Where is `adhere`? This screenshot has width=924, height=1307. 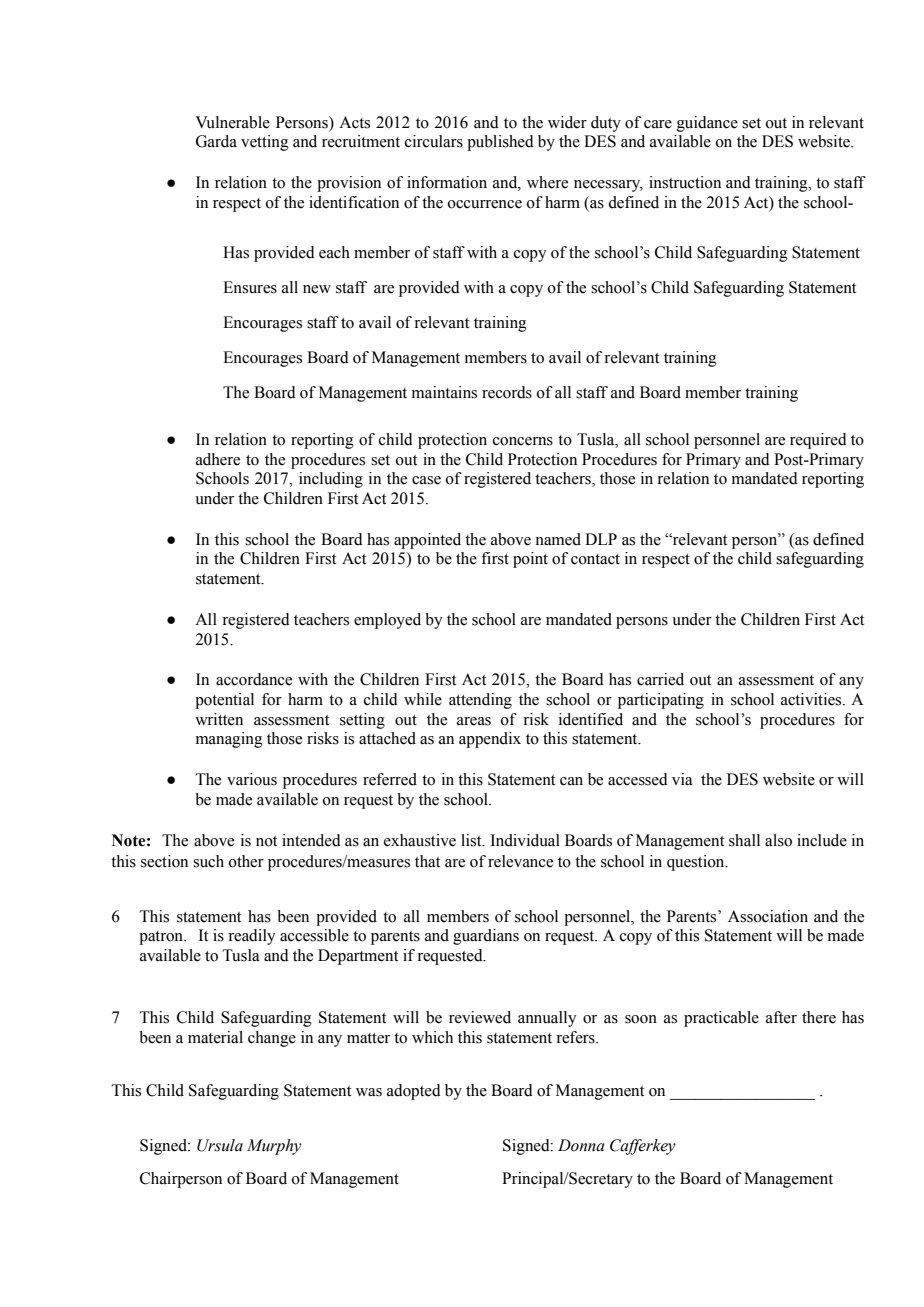
adhere is located at coordinates (218, 459).
